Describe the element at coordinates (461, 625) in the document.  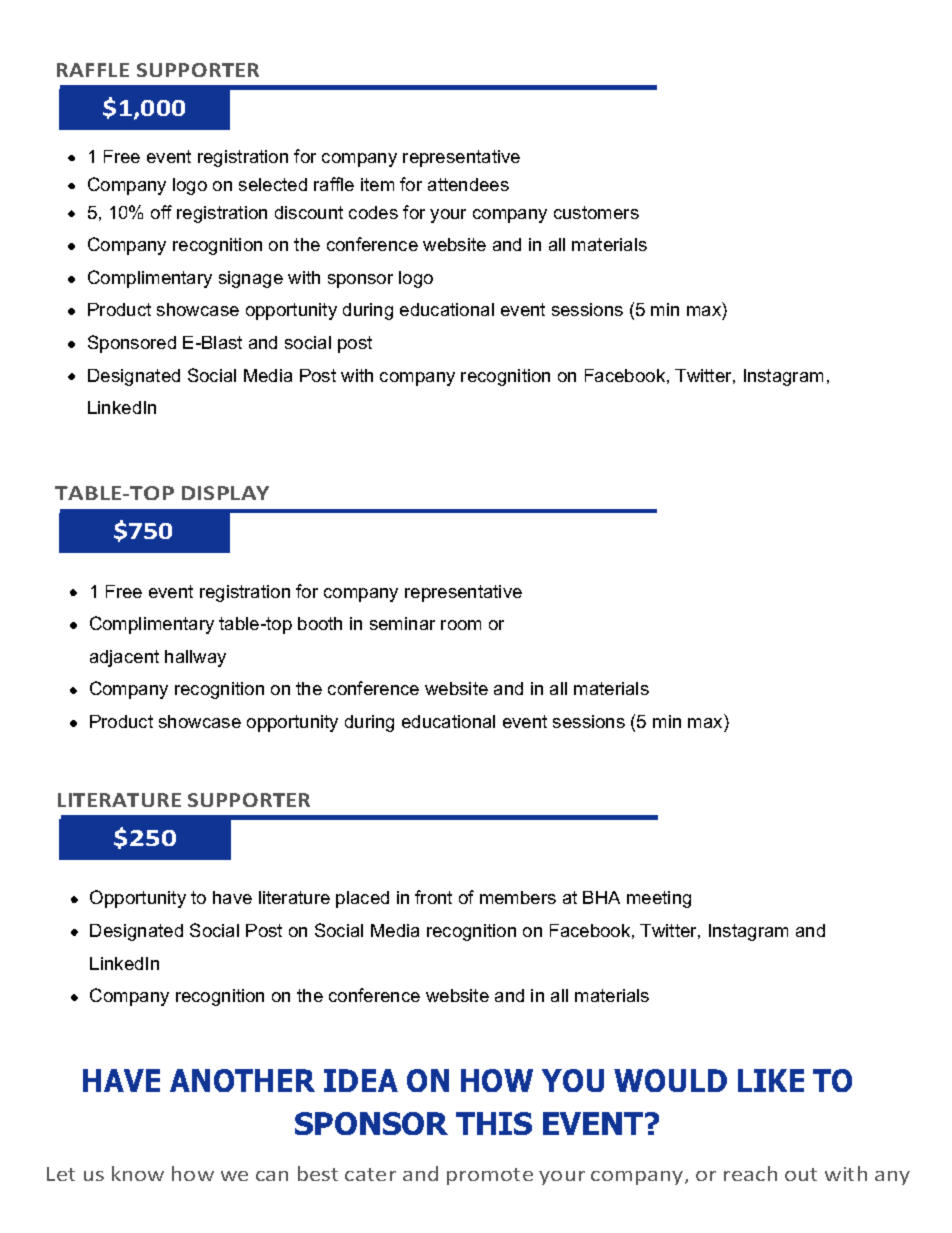
I see `room` at that location.
